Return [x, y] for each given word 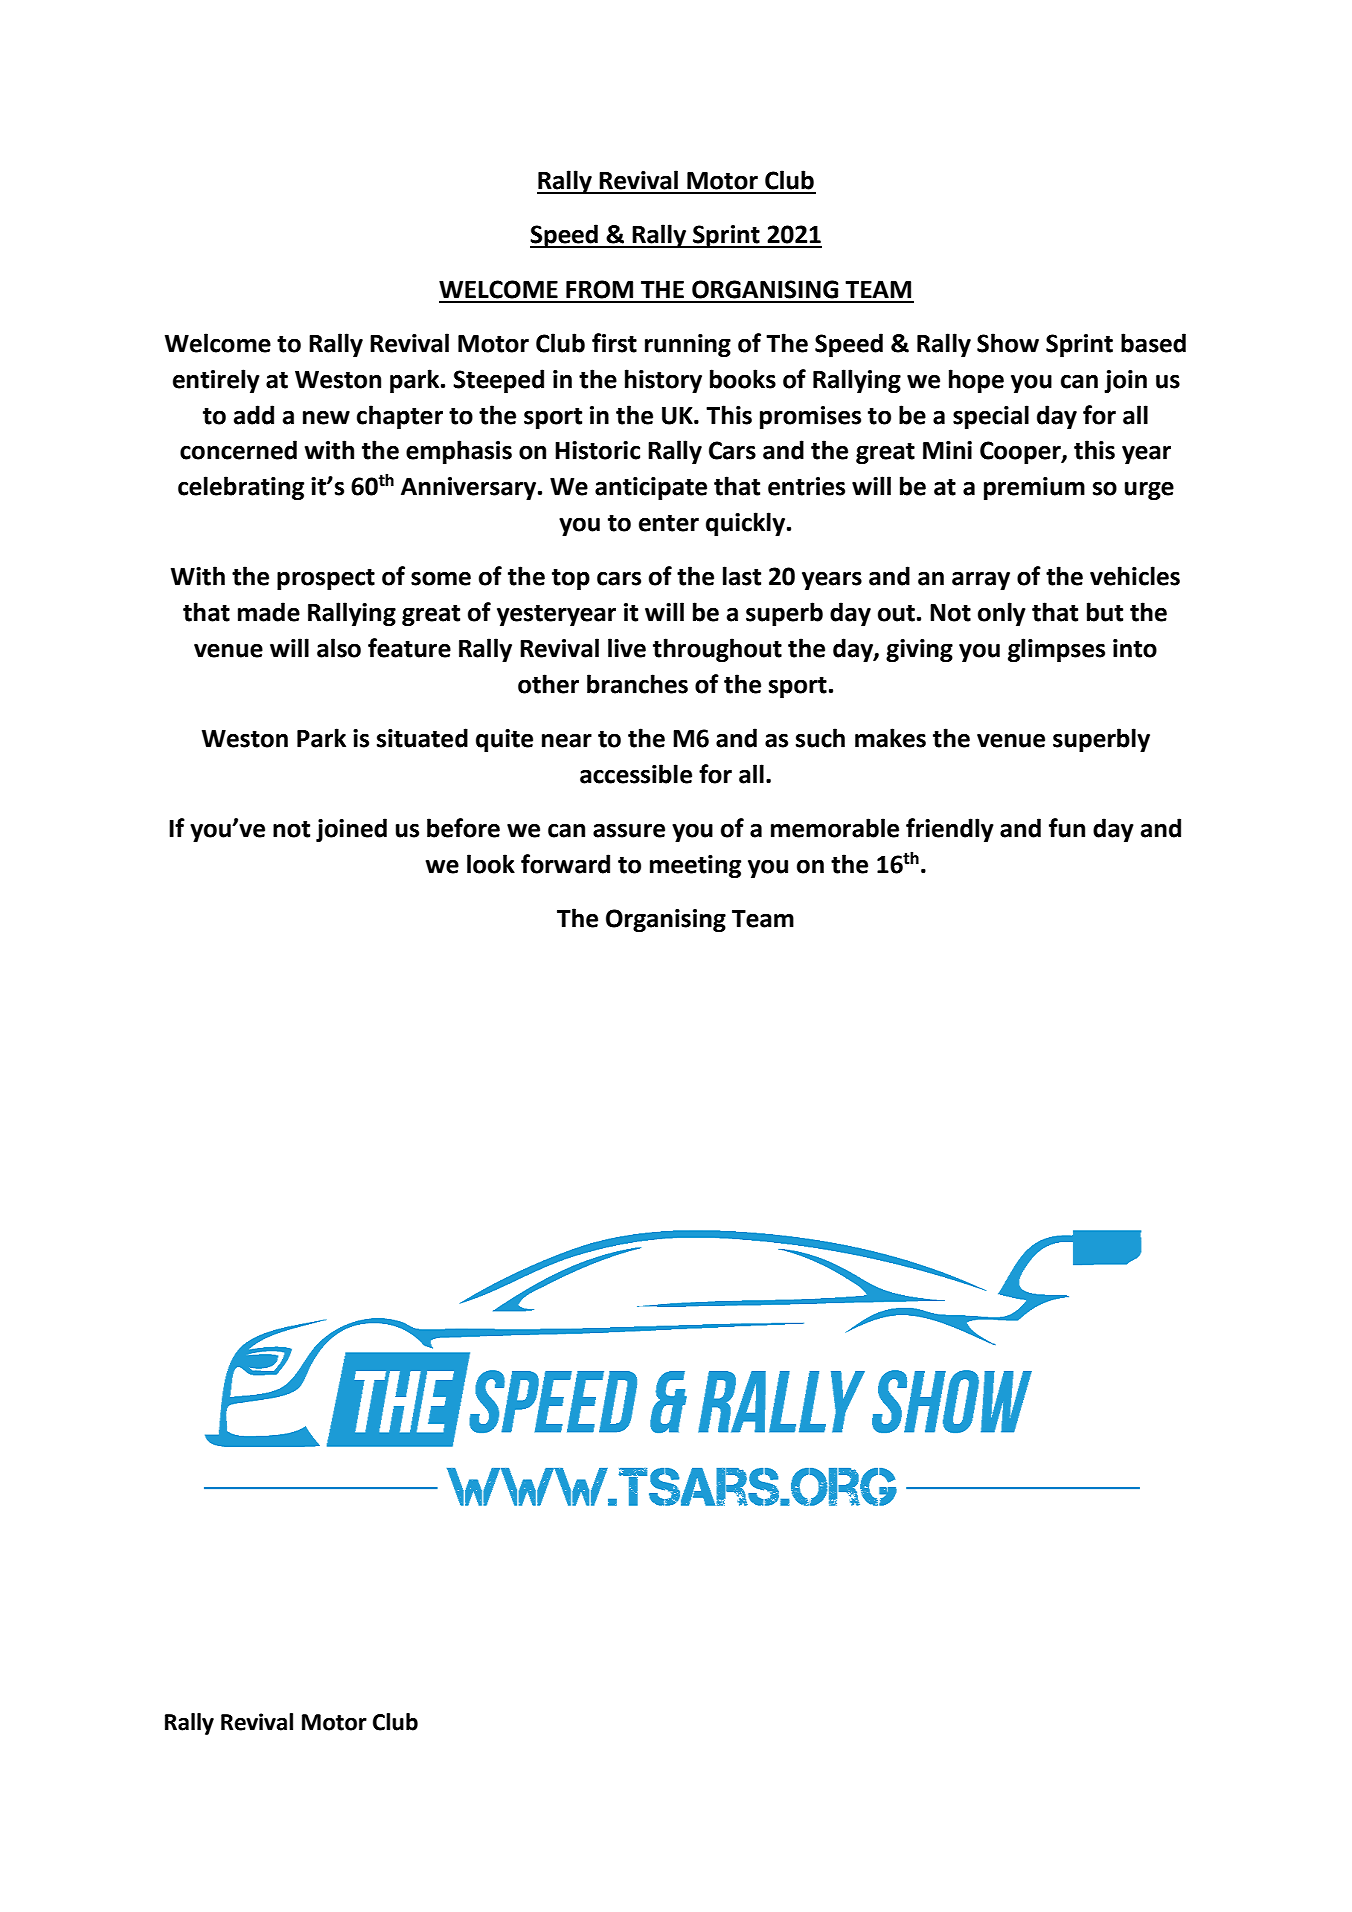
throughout [717, 650]
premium [1034, 488]
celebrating [241, 488]
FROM [599, 289]
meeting [695, 866]
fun [1067, 828]
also [339, 648]
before [463, 828]
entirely [216, 381]
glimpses [1056, 650]
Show [1008, 343]
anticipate [651, 488]
